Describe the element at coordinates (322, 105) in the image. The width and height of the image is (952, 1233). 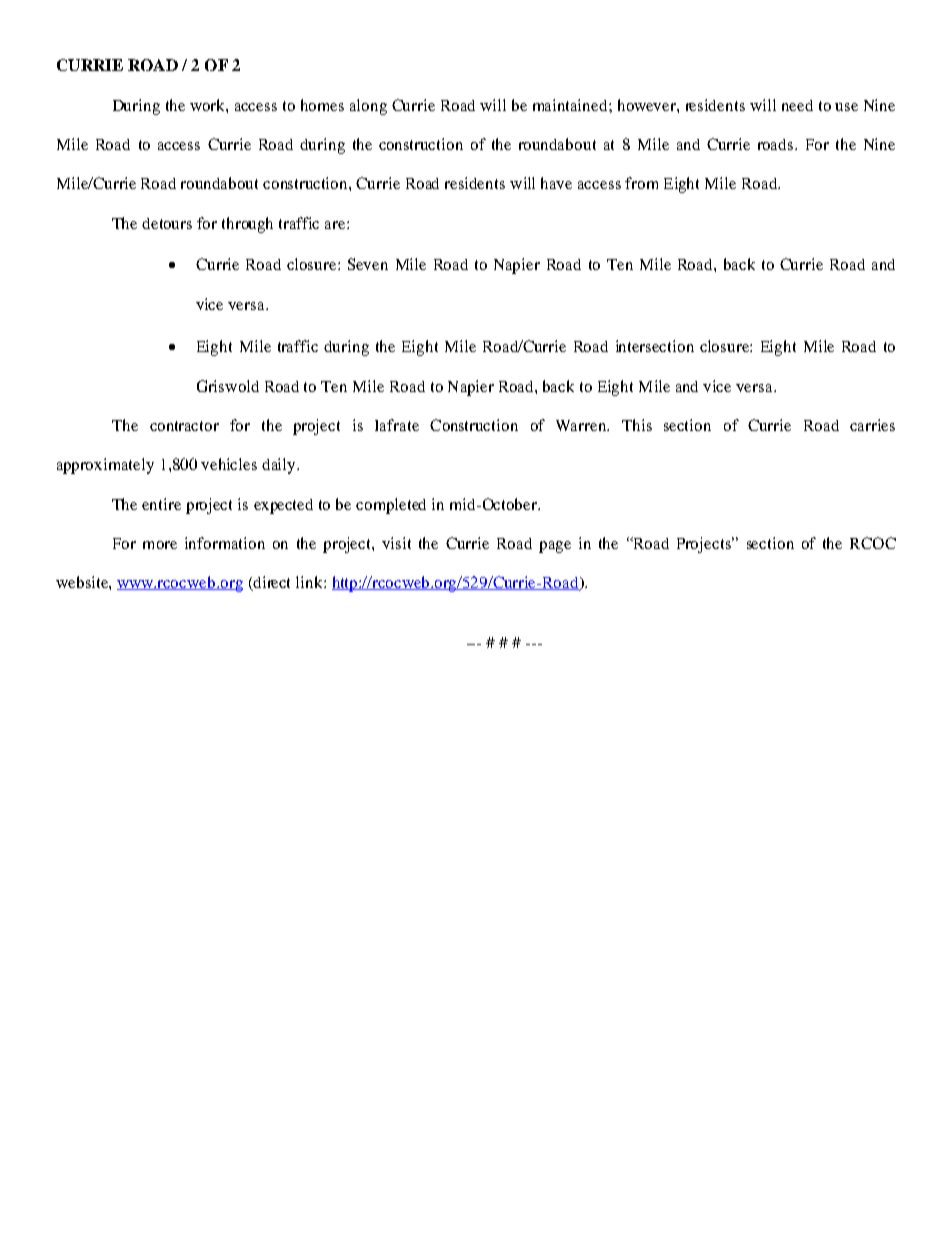
I see `homes` at that location.
